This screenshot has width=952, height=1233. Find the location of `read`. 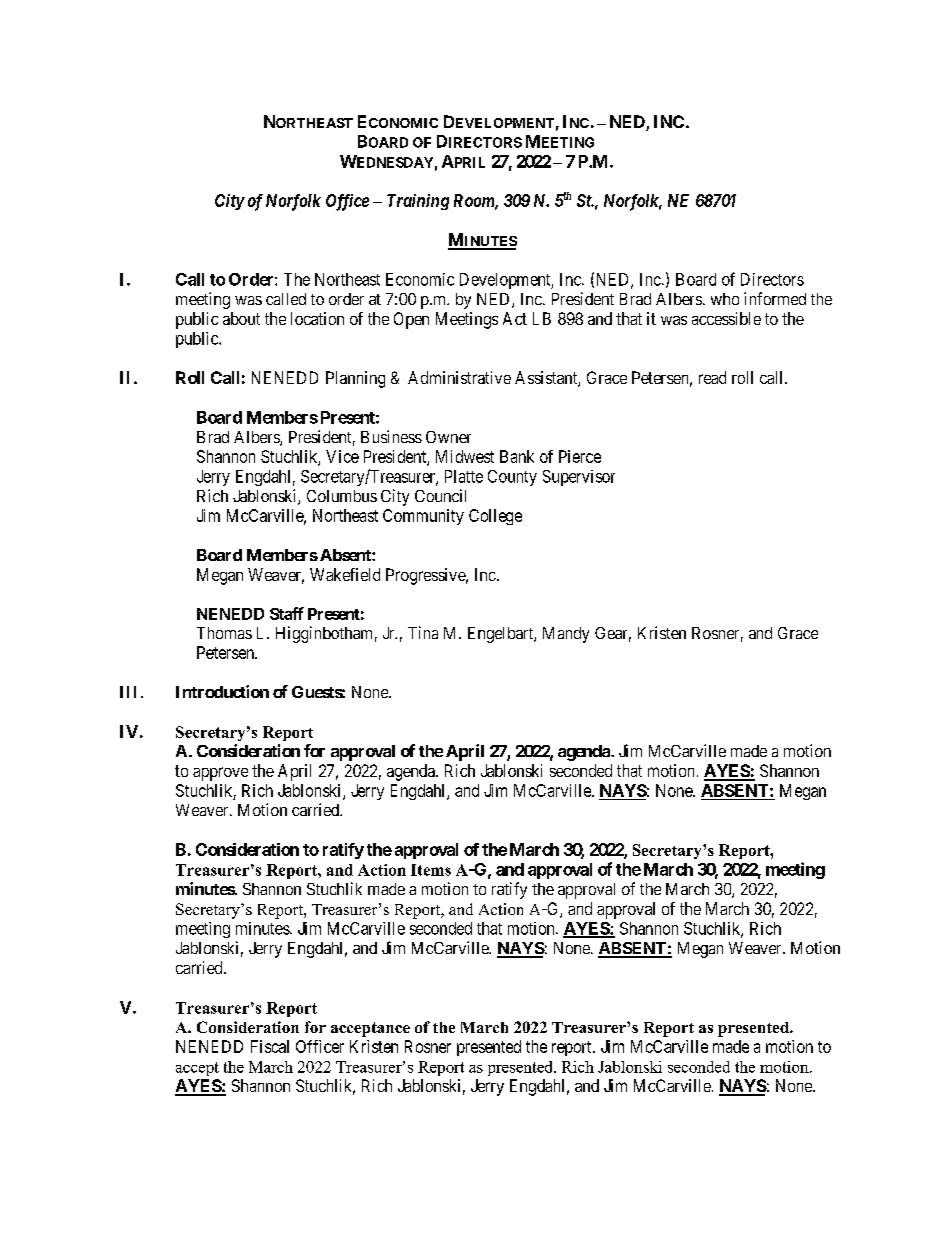

read is located at coordinates (712, 377).
